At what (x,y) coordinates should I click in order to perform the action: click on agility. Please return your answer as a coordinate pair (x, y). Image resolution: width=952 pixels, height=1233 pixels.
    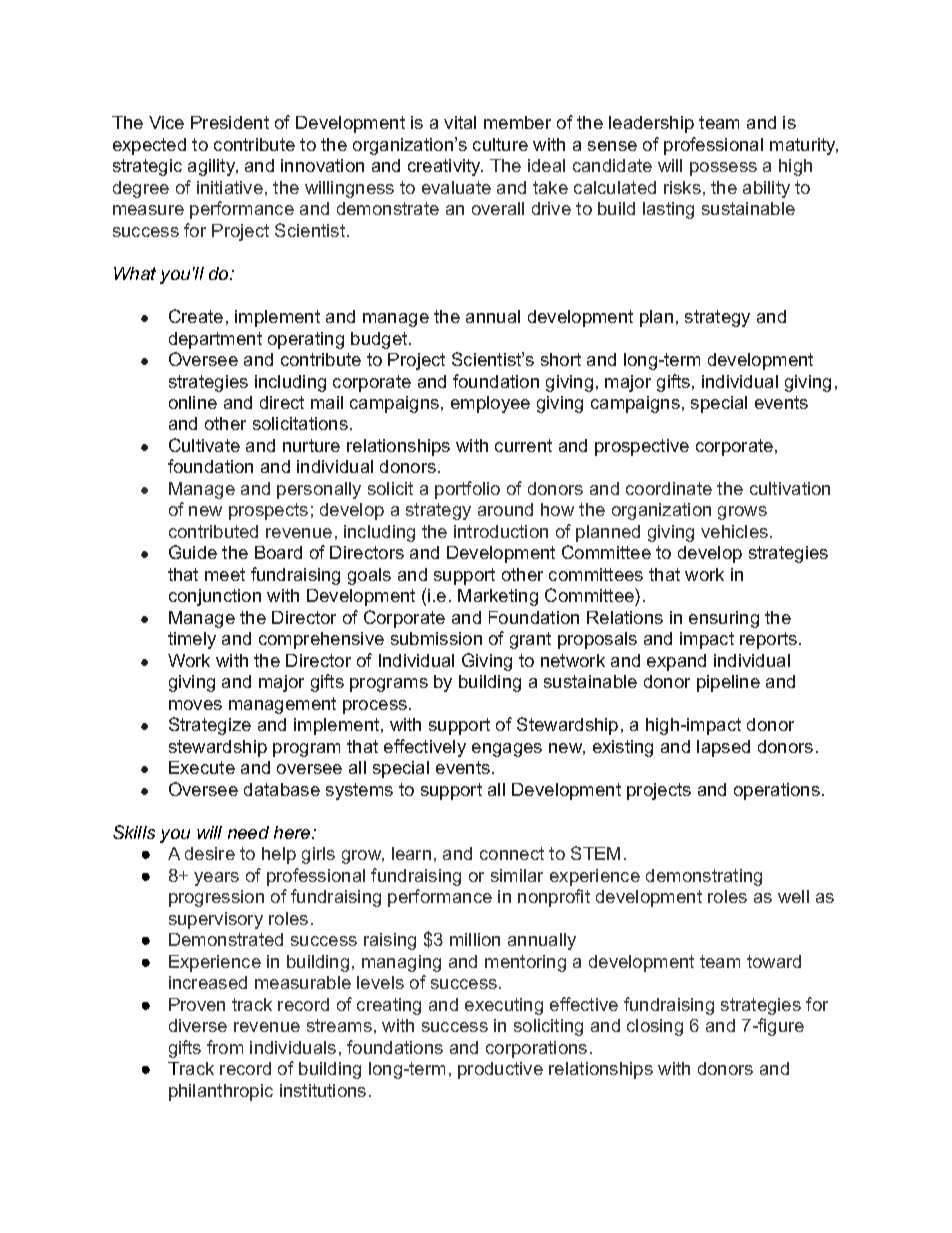
    Looking at the image, I should click on (213, 167).
